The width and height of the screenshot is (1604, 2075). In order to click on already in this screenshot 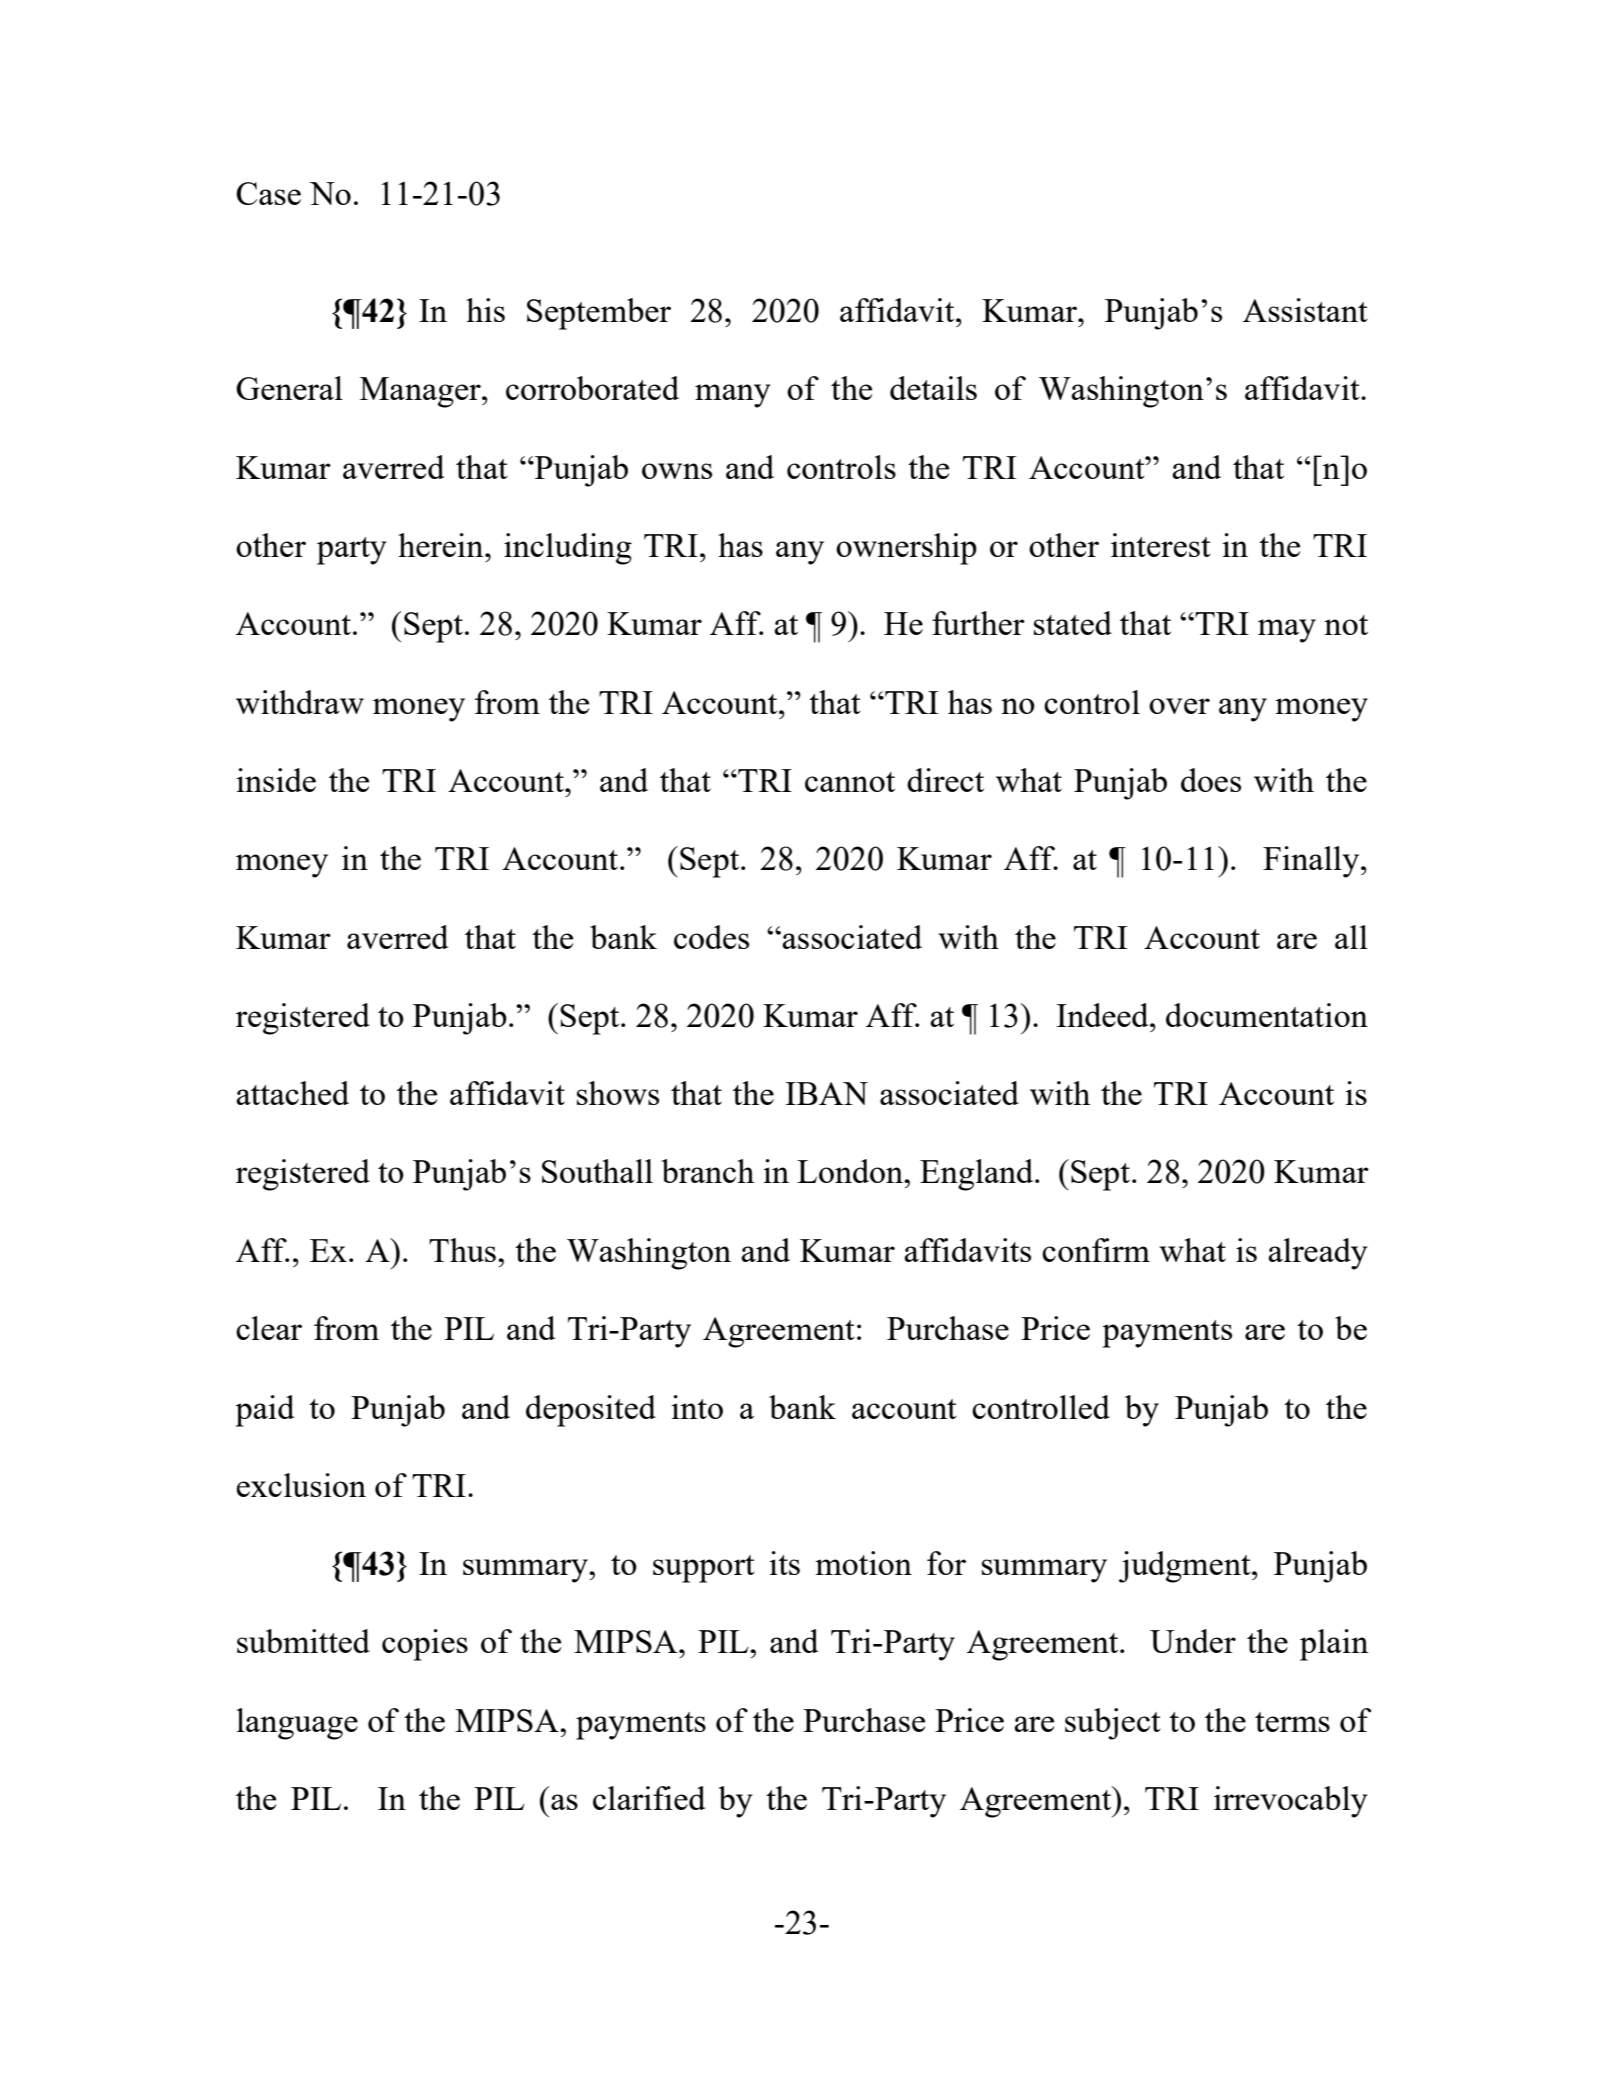, I will do `click(1318, 1254)`.
